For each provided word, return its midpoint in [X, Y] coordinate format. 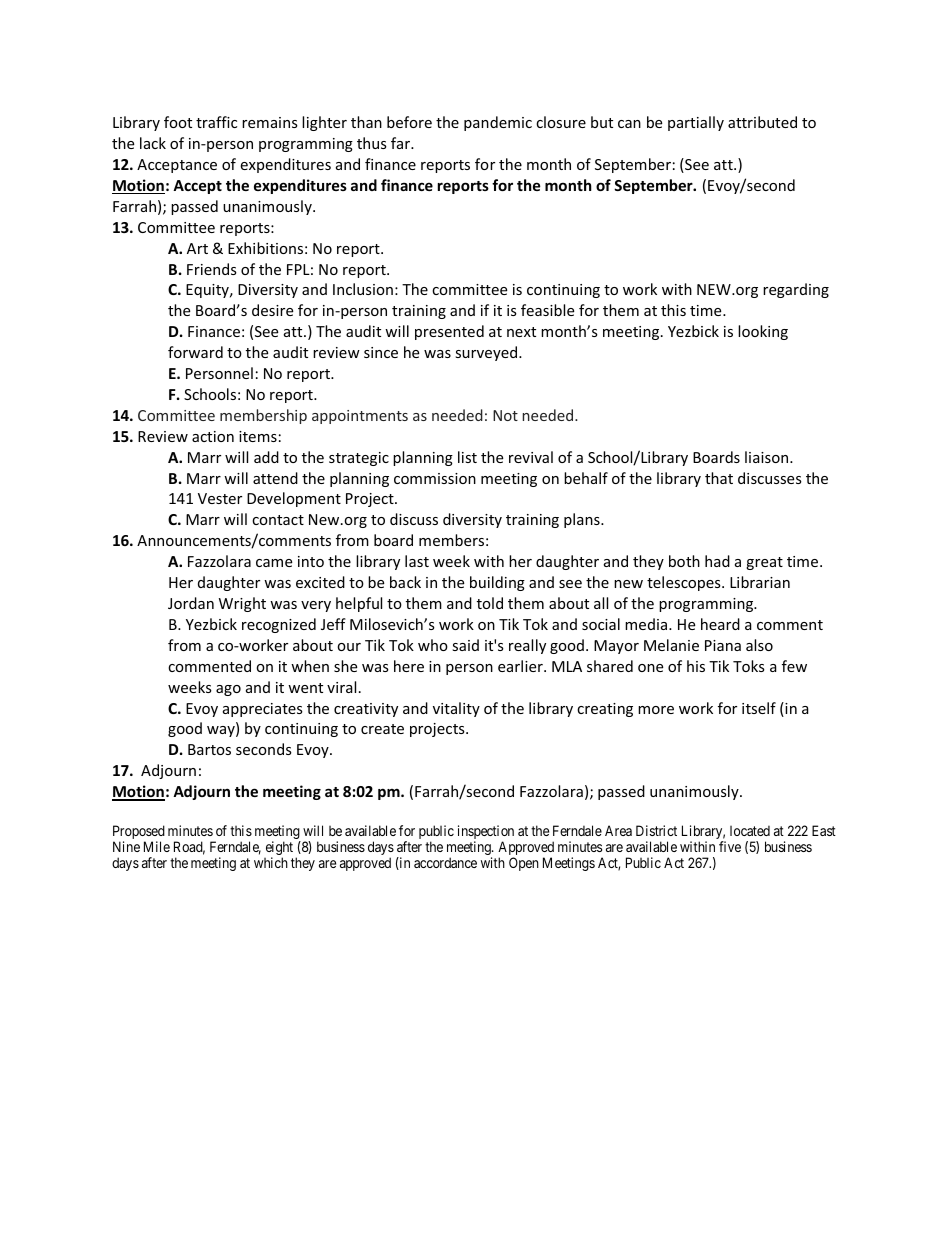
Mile [157, 846]
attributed [762, 122]
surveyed [487, 353]
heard [720, 624]
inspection [486, 833]
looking [763, 332]
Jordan [191, 603]
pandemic [498, 123]
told [490, 603]
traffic [216, 122]
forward [195, 352]
